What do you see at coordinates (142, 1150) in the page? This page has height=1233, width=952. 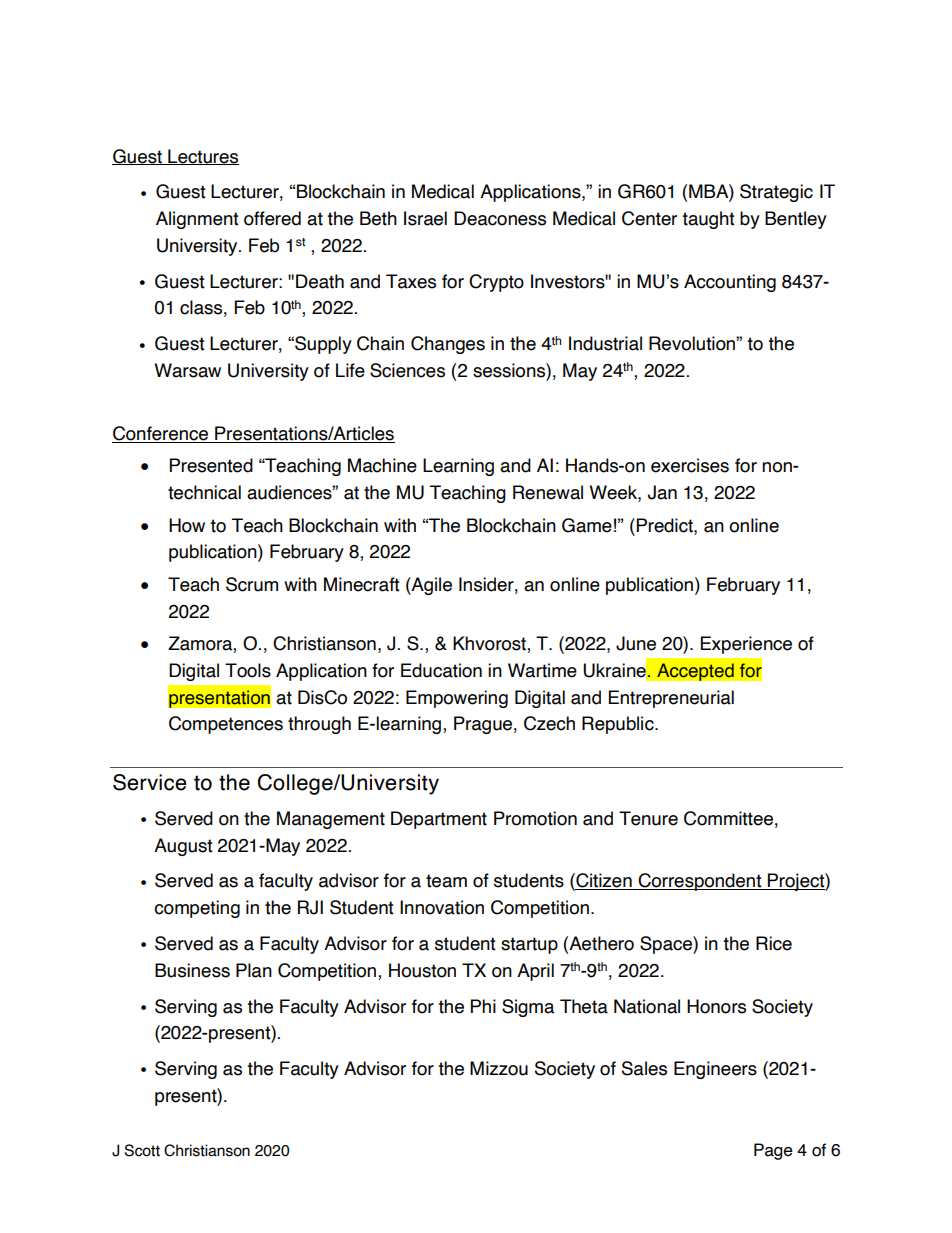 I see `Scott` at bounding box center [142, 1150].
